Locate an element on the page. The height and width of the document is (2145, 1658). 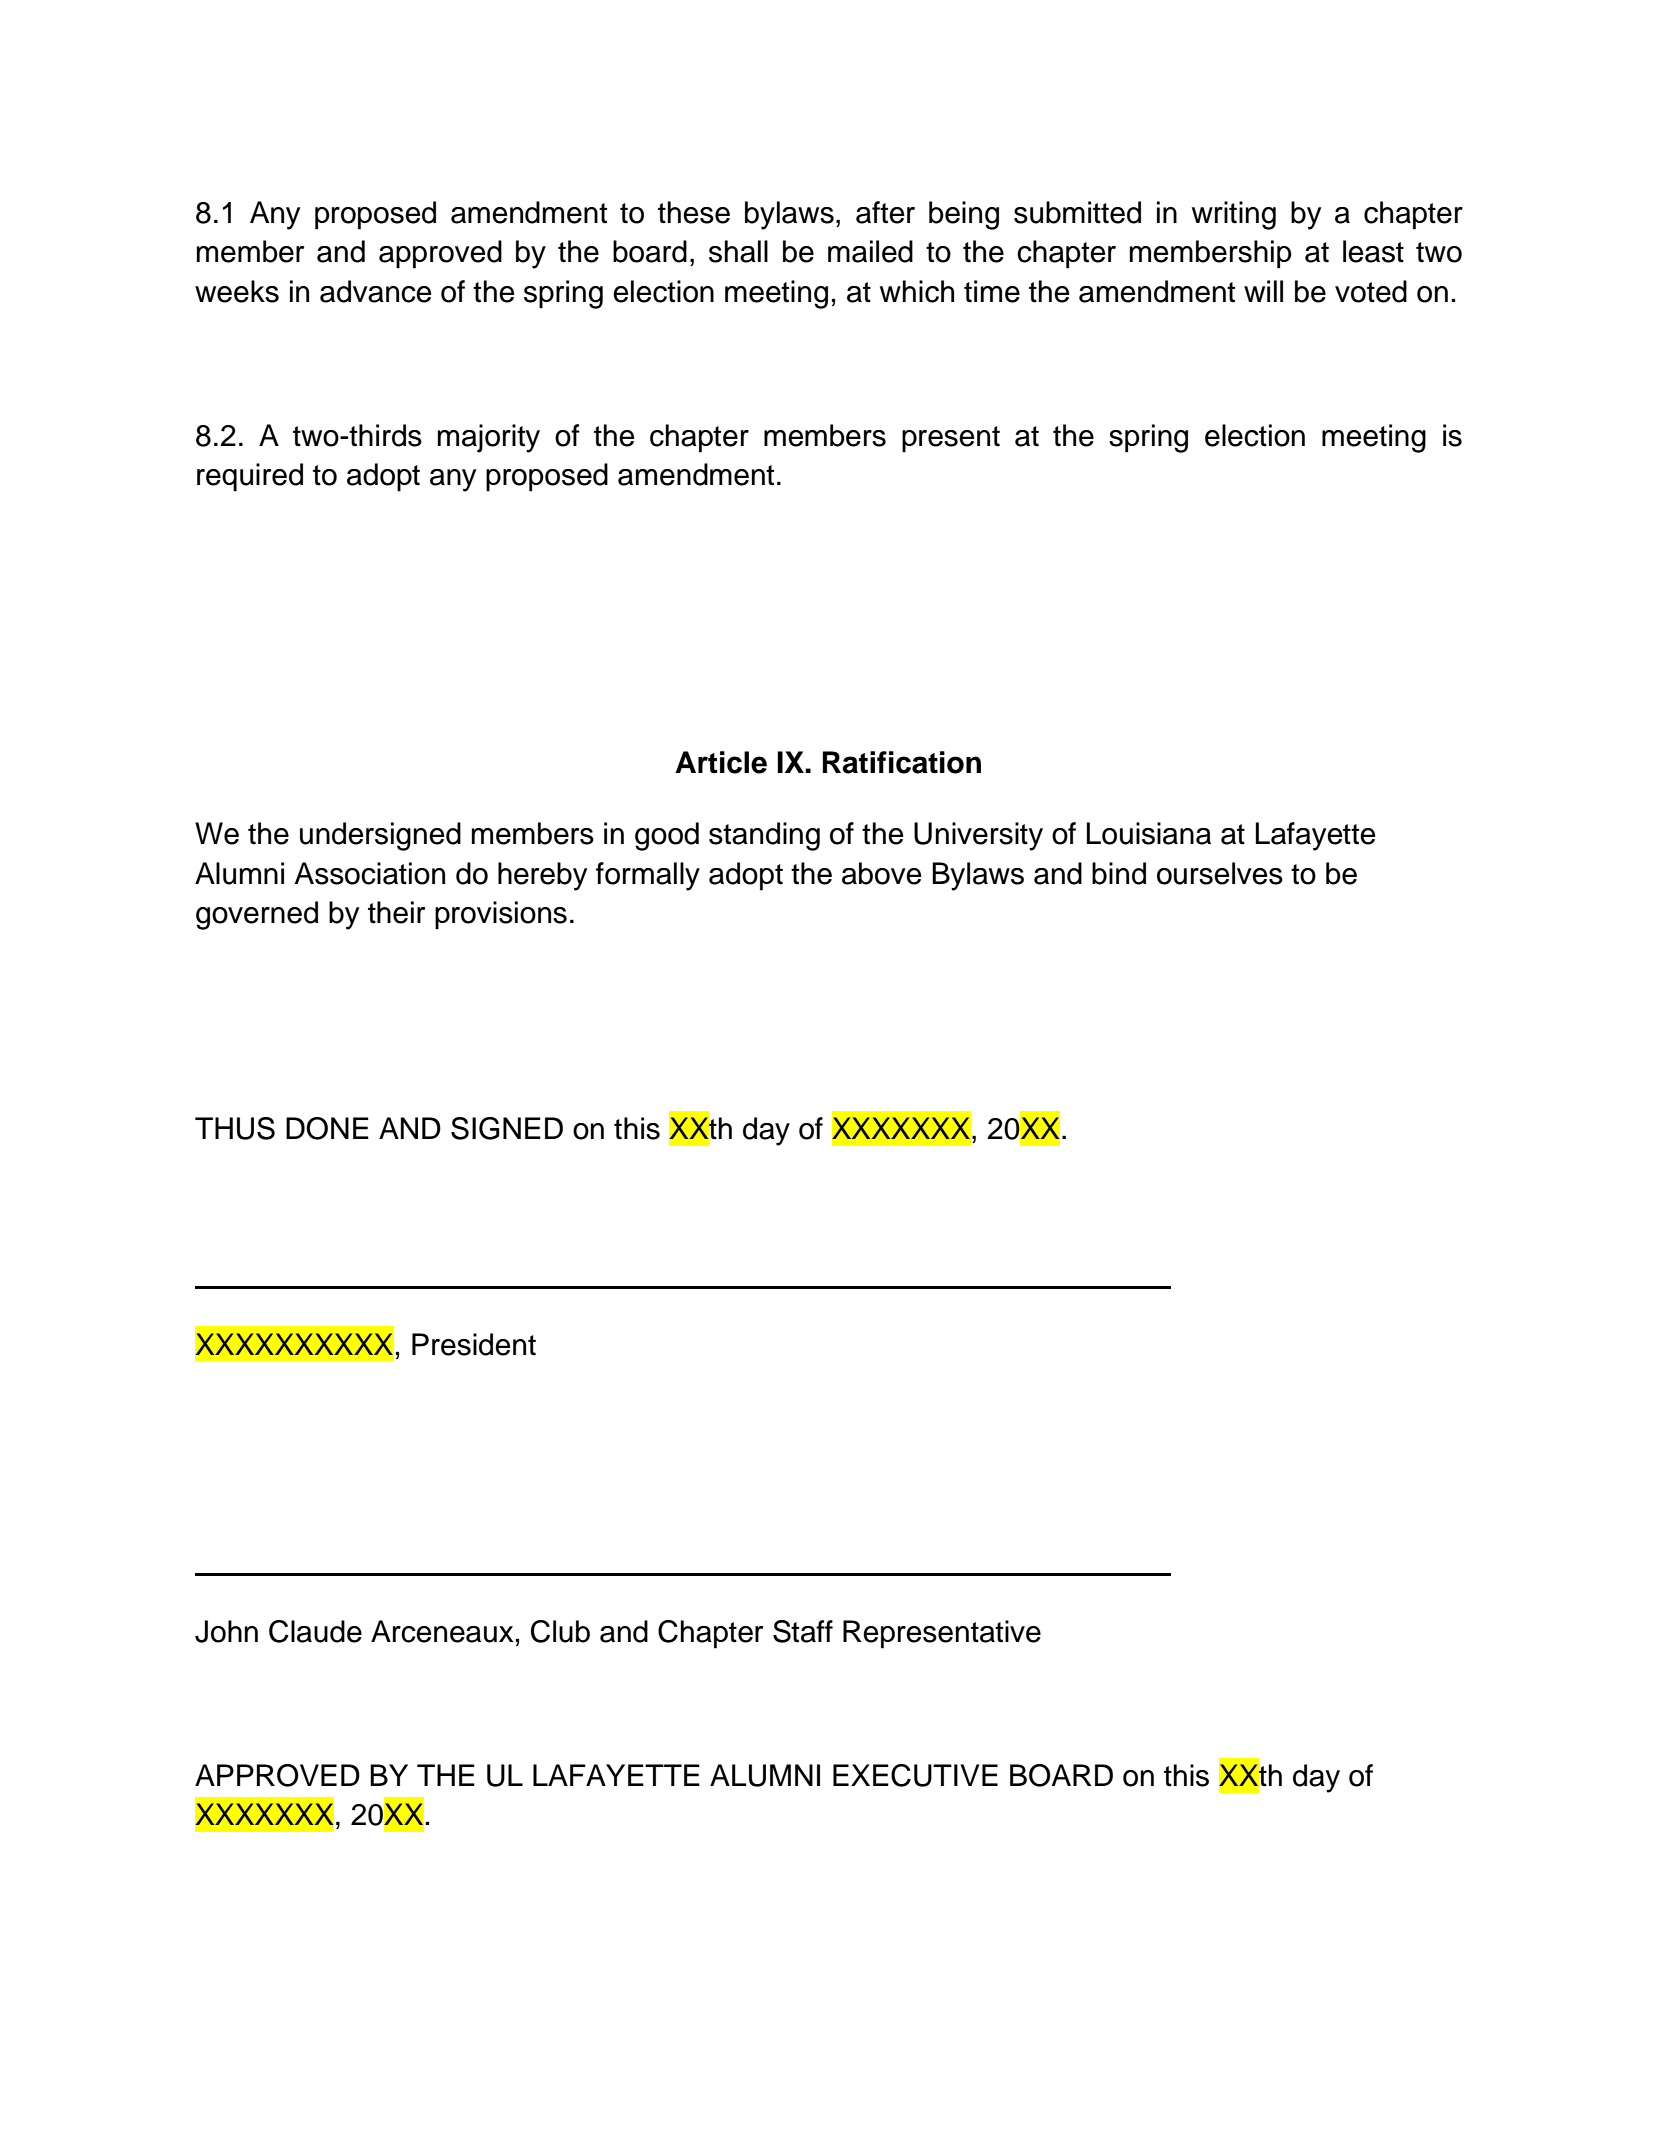
Claude is located at coordinates (315, 1631).
